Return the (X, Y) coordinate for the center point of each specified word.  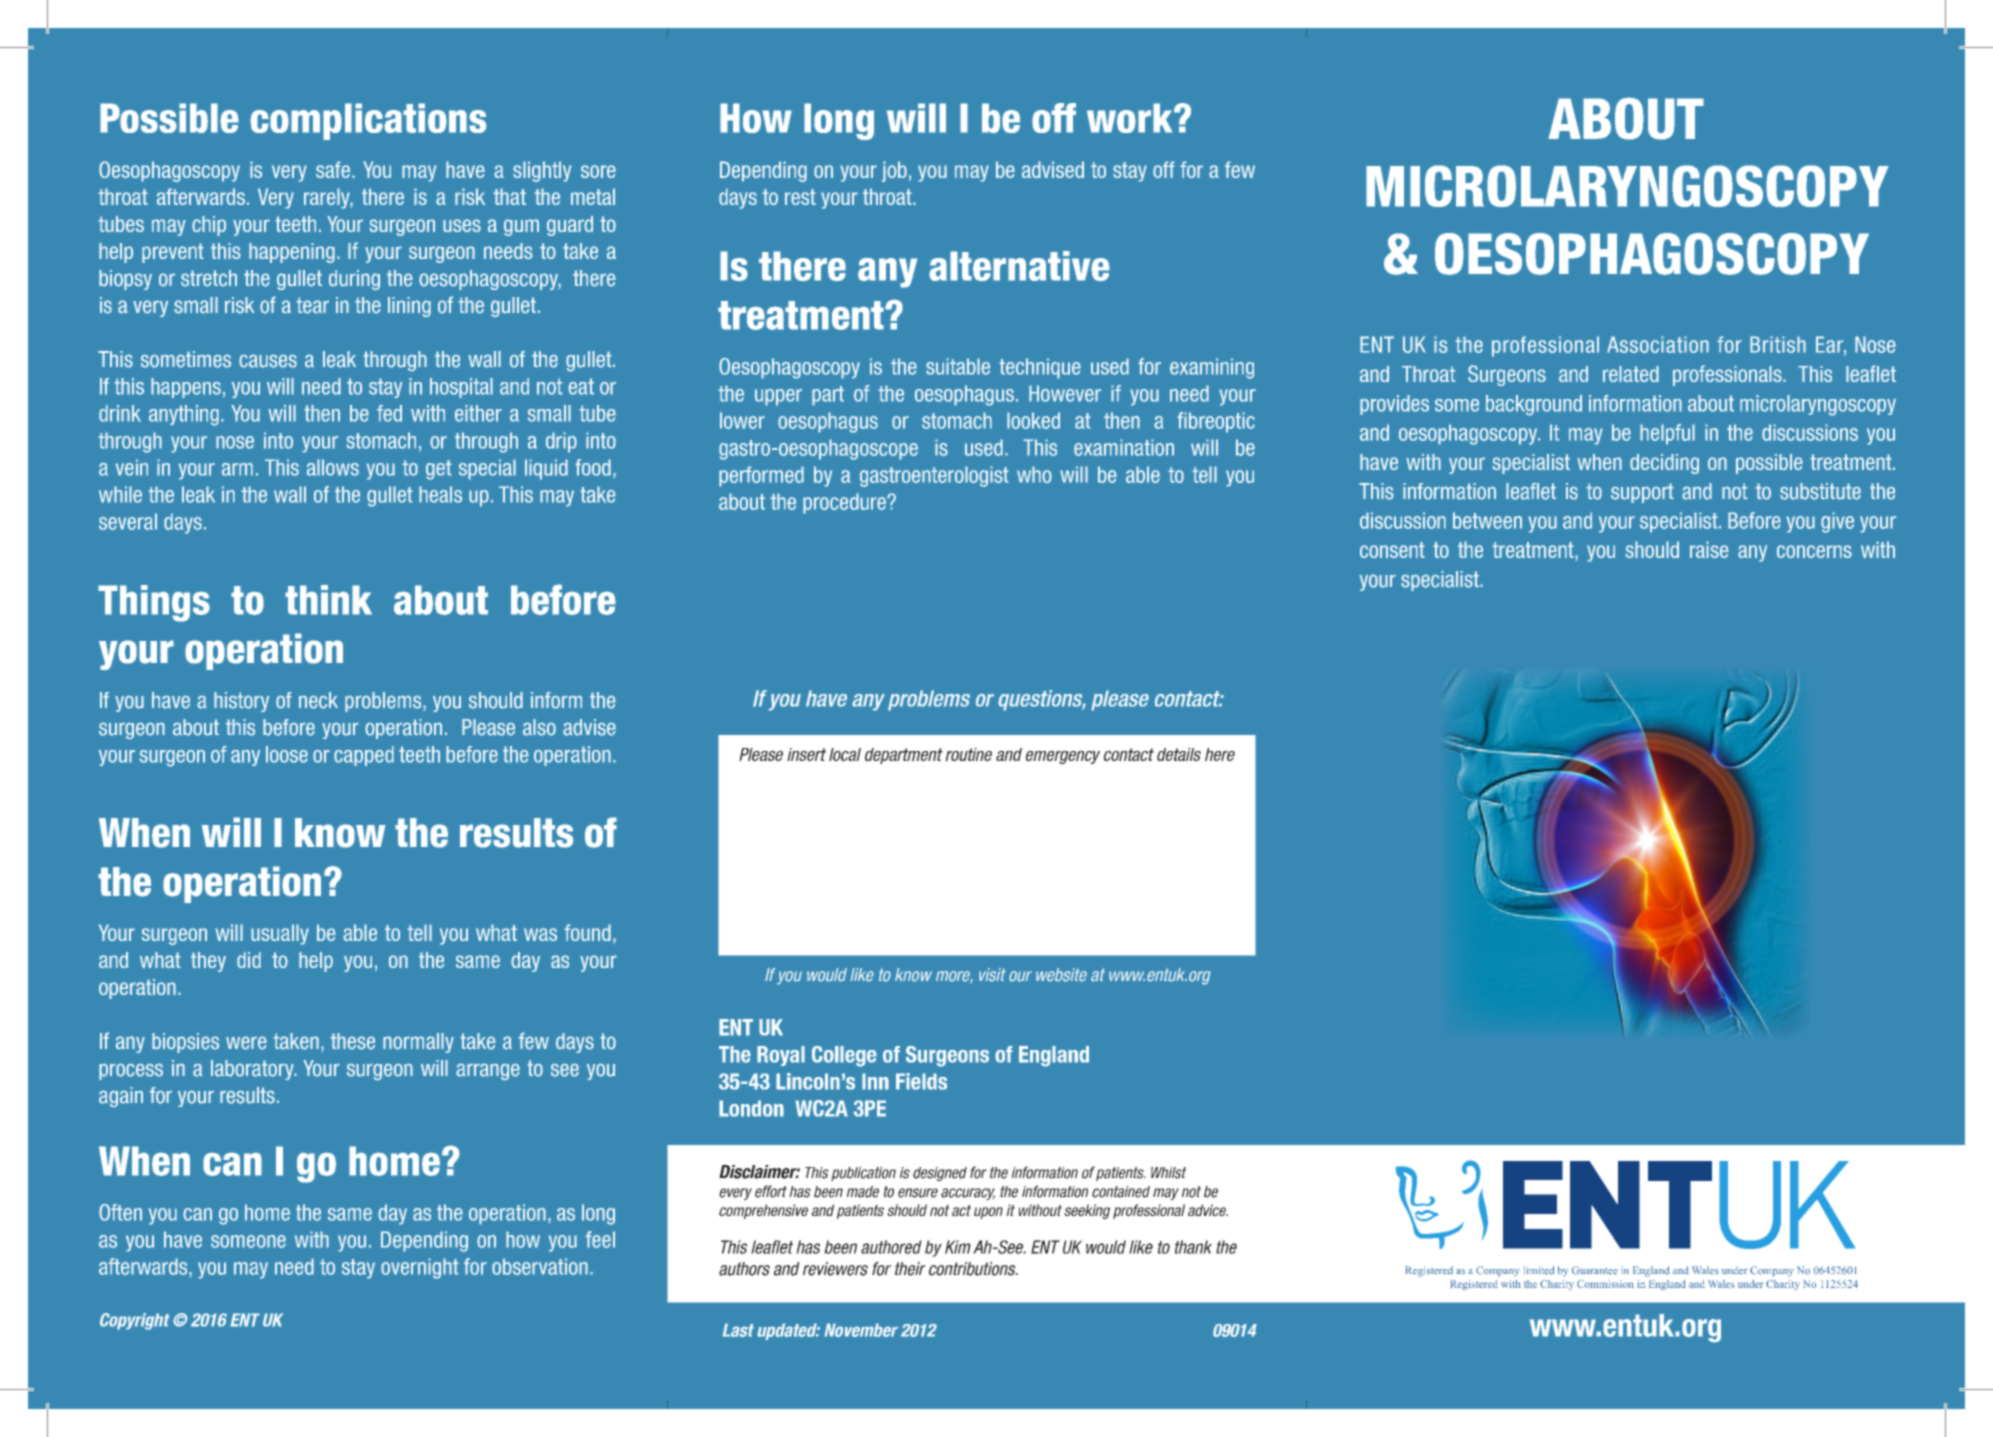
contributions (973, 1269)
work (1131, 118)
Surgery (1786, 1285)
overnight (420, 1268)
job (894, 171)
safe (333, 169)
